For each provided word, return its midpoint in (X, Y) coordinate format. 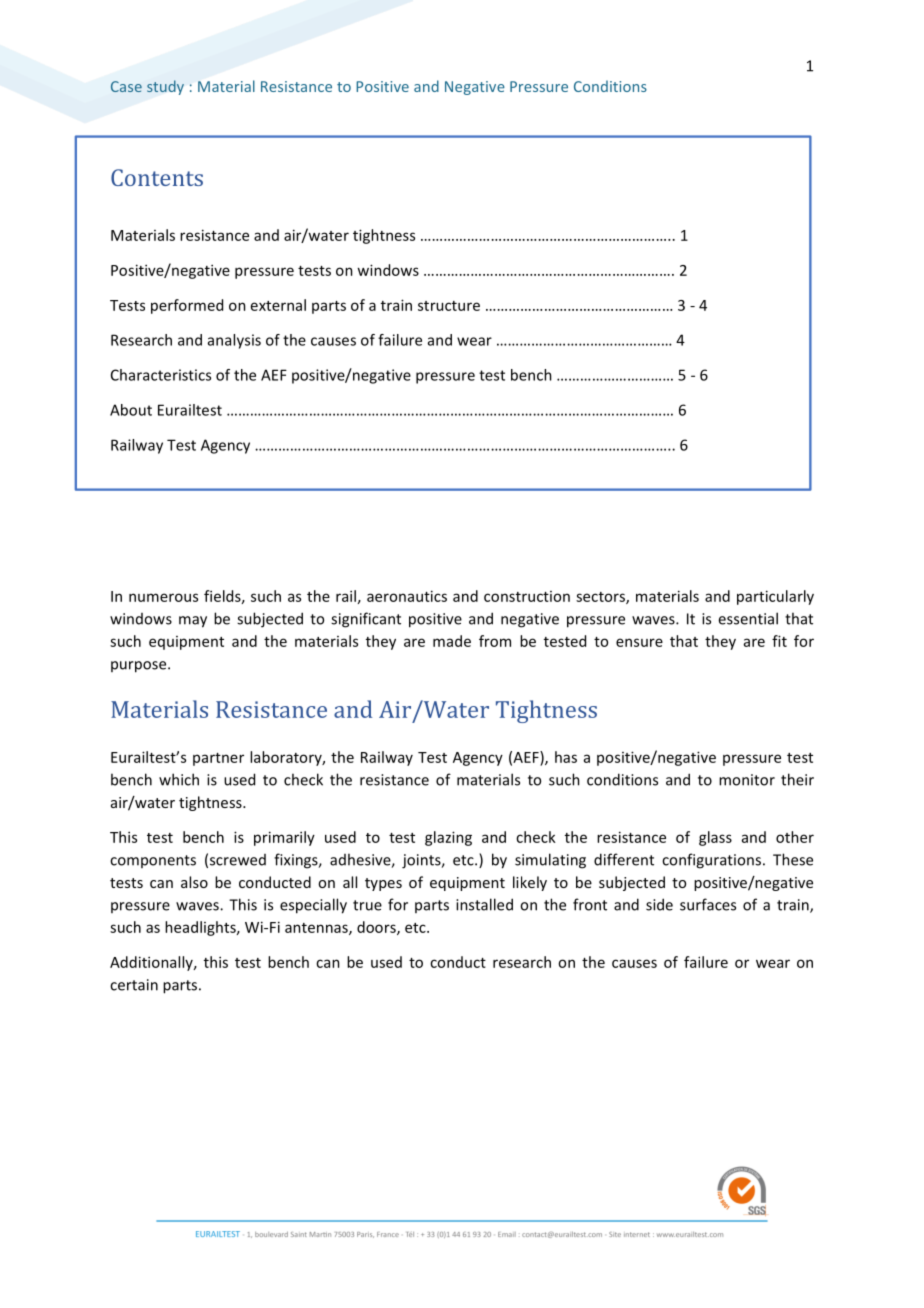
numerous (163, 597)
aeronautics (407, 596)
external (278, 305)
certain (134, 985)
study (165, 87)
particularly (775, 597)
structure (449, 306)
